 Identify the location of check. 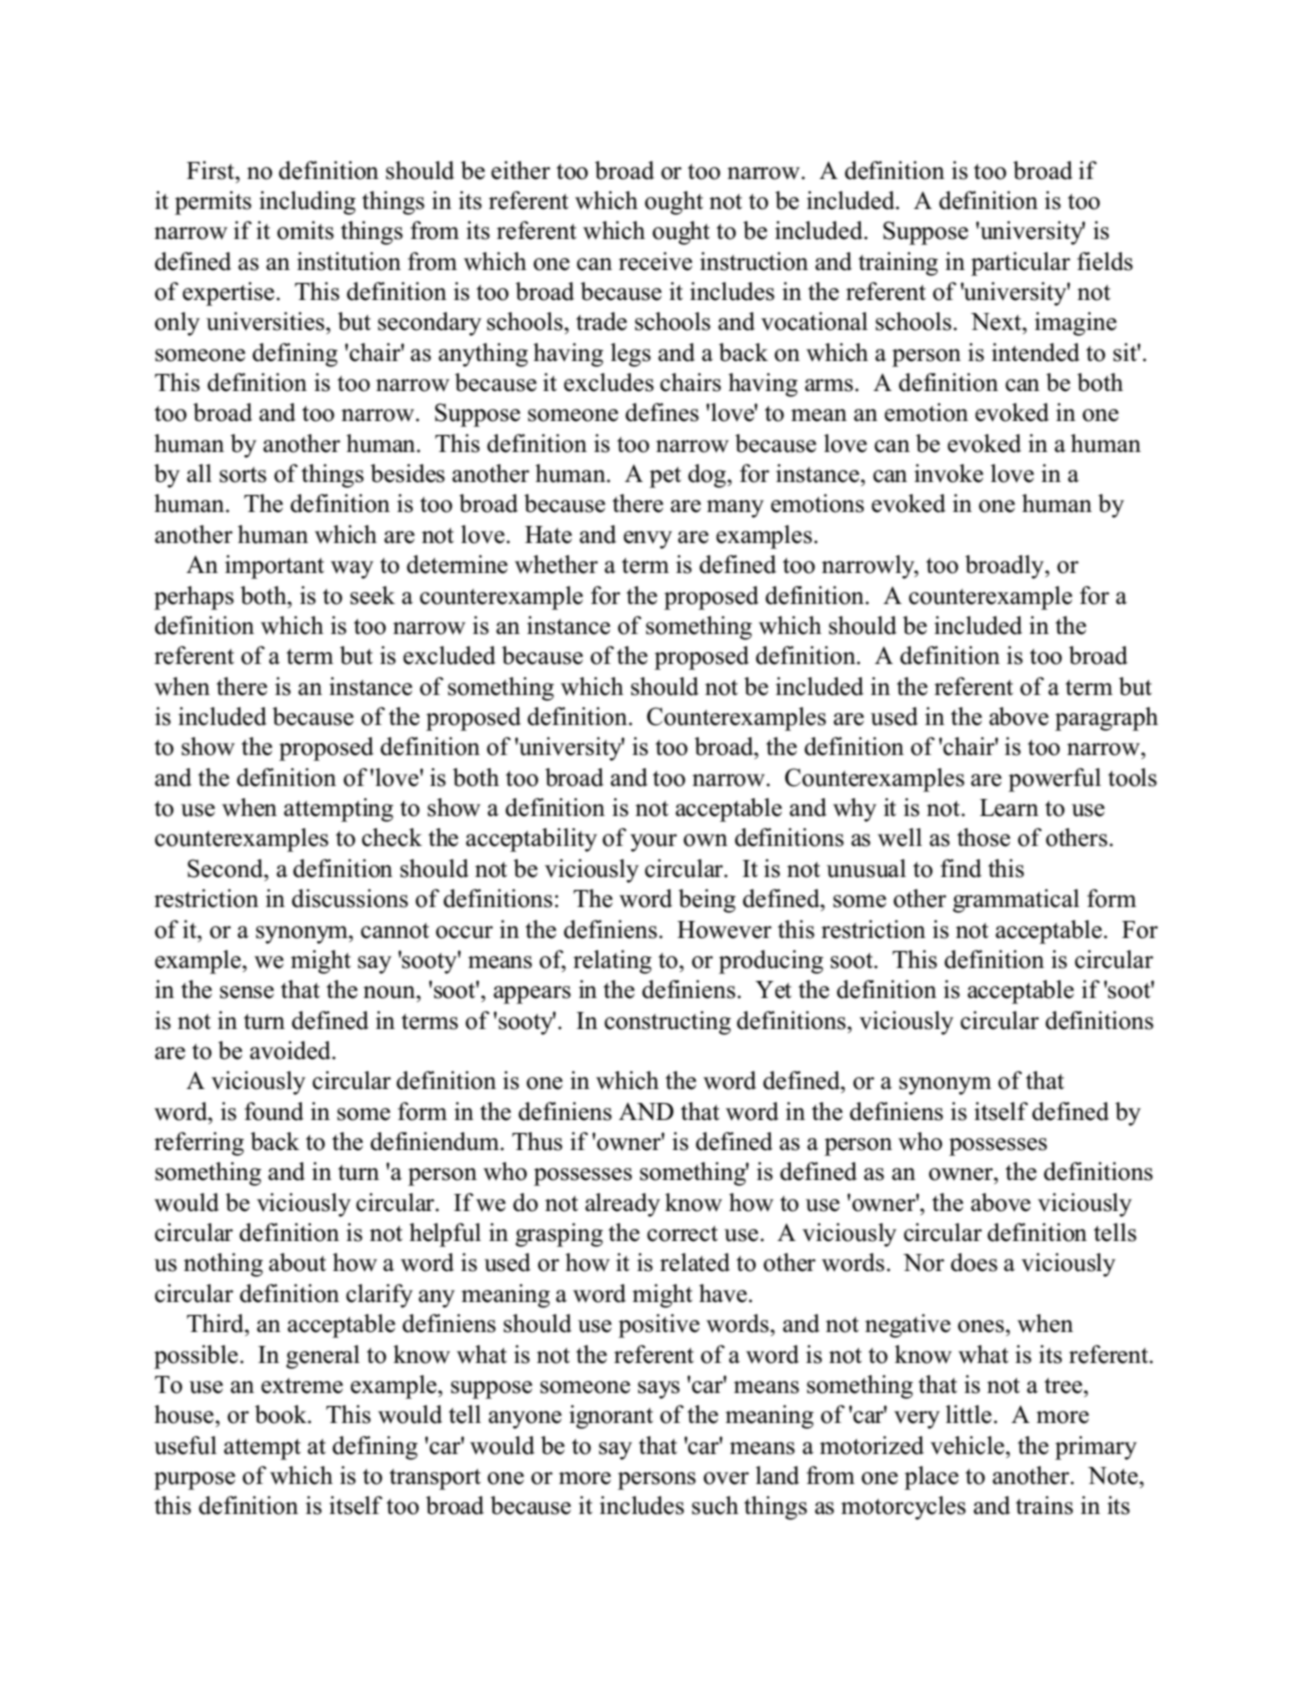
(392, 837).
